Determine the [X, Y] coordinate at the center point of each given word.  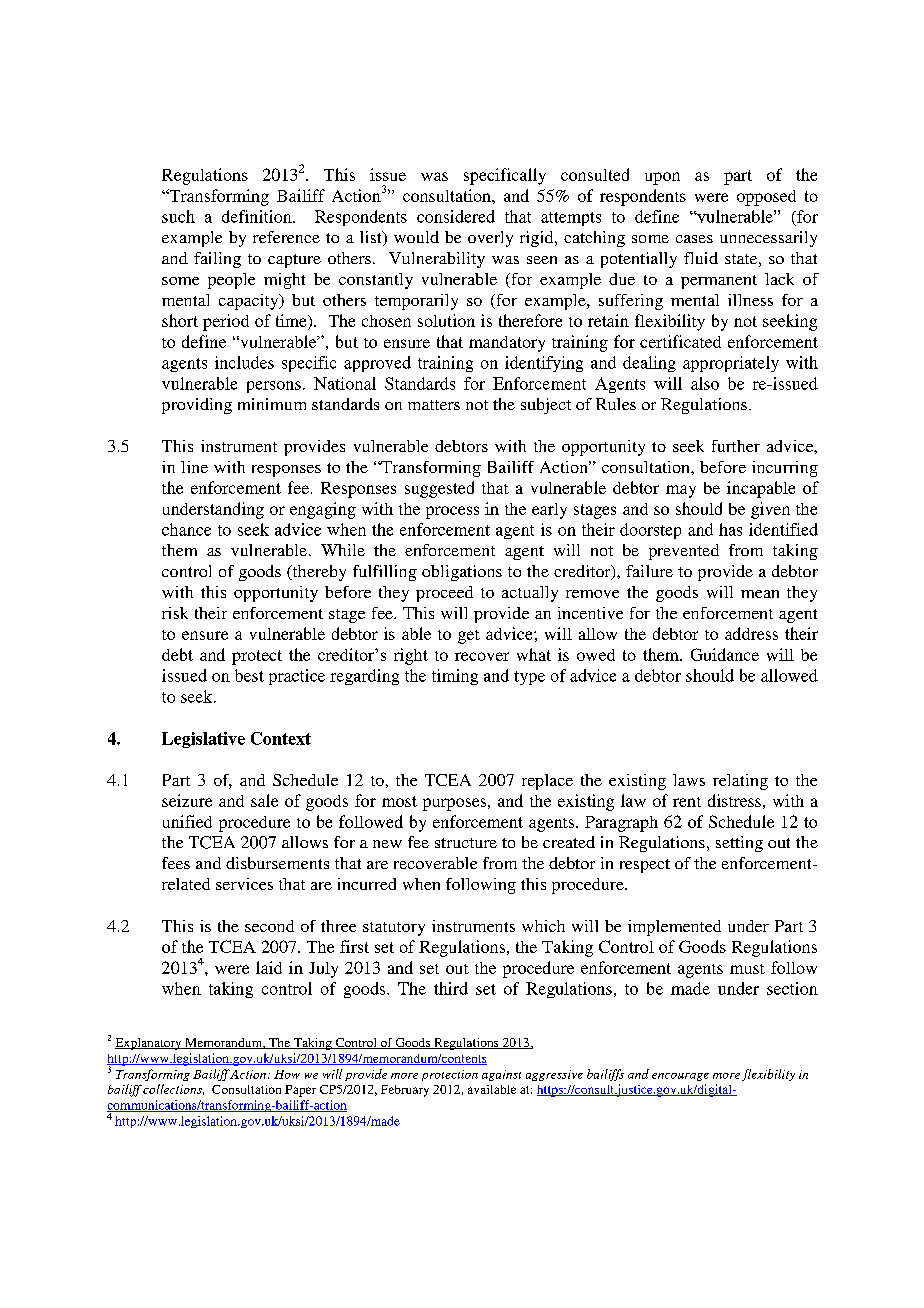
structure [466, 843]
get [469, 637]
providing [197, 406]
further [736, 446]
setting [739, 844]
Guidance [725, 654]
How [287, 1074]
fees [176, 863]
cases [694, 239]
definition [258, 216]
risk [175, 613]
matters [434, 405]
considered [456, 216]
